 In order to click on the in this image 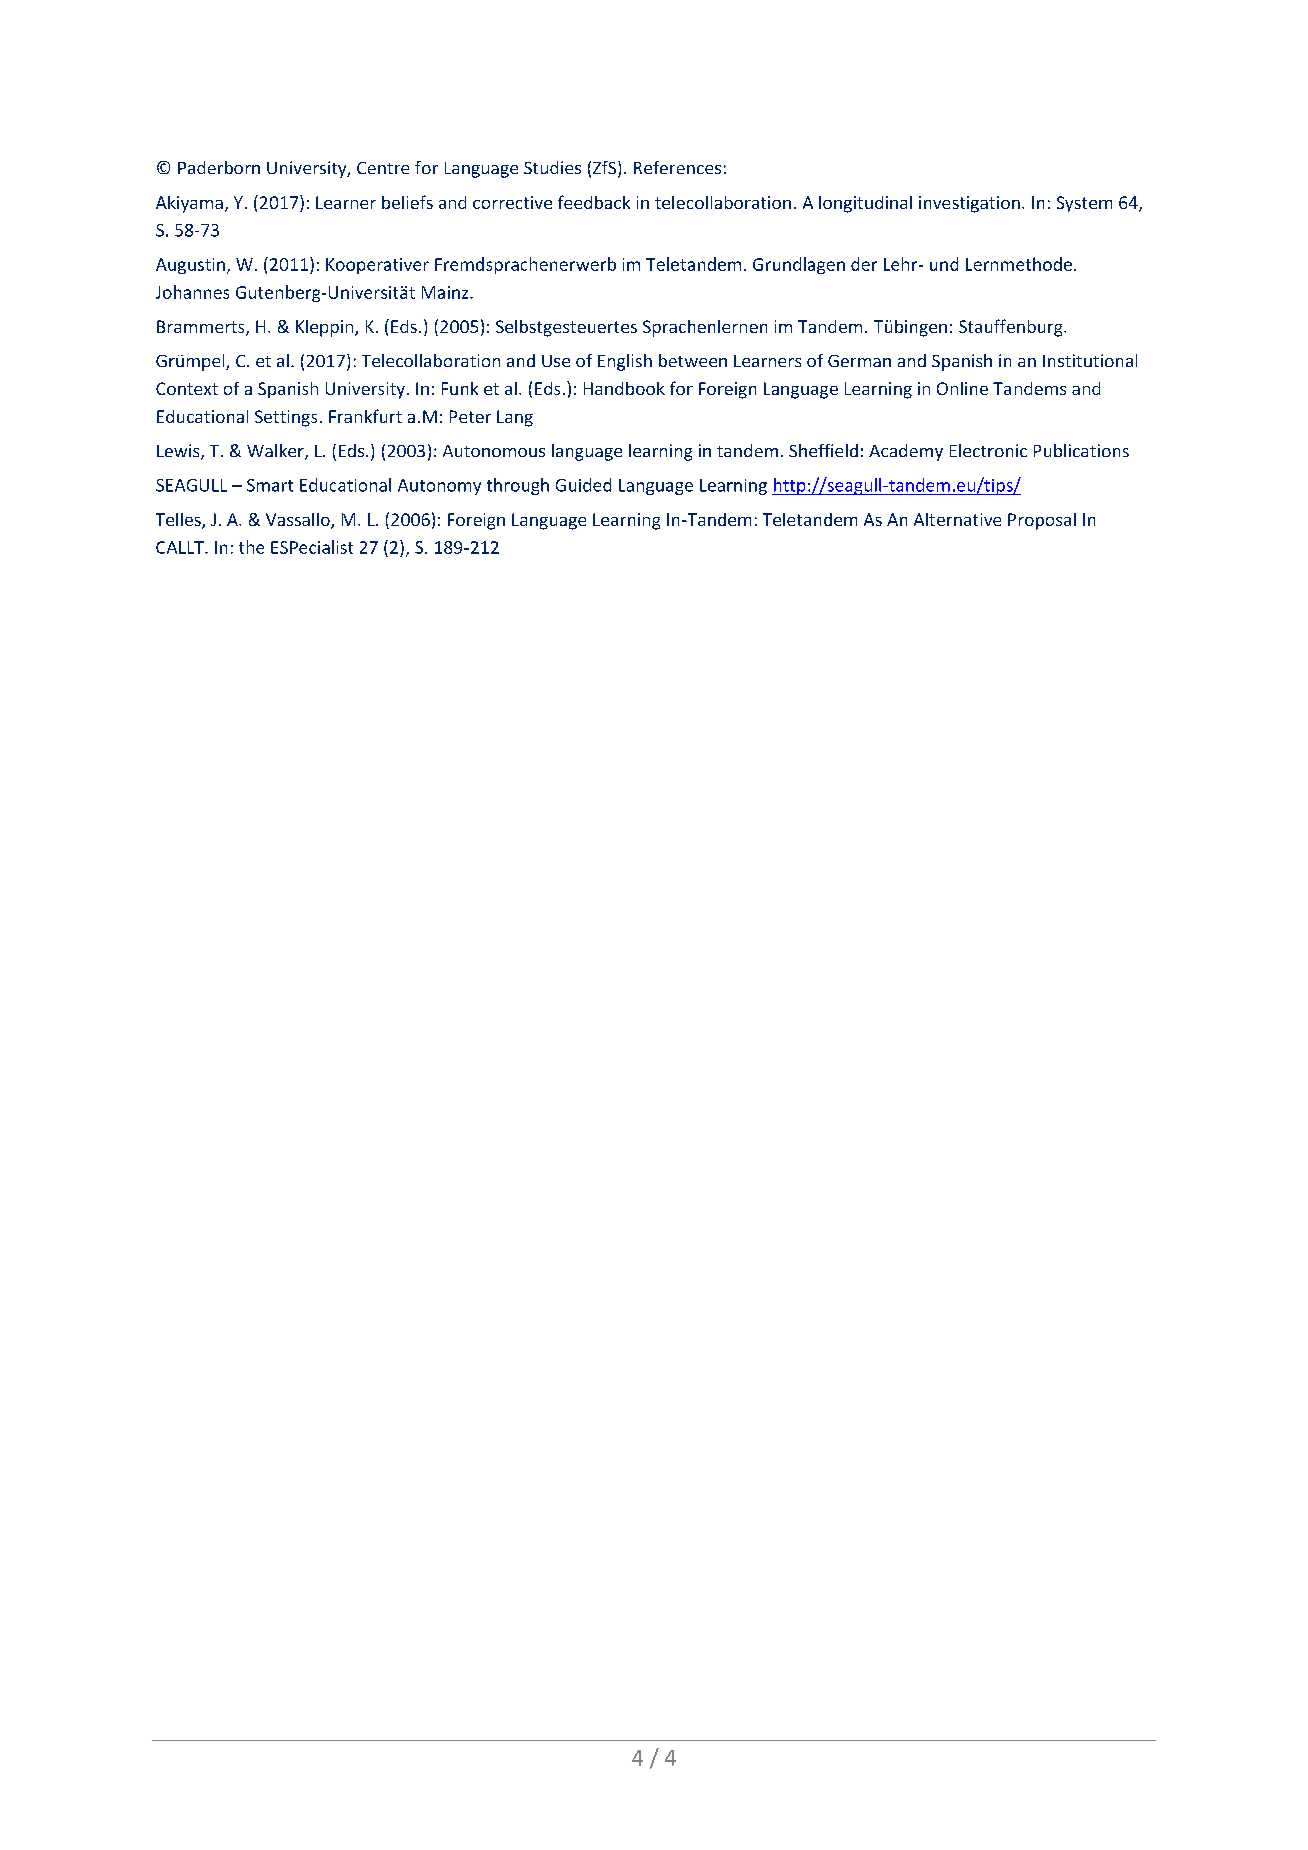, I will do `click(251, 547)`.
